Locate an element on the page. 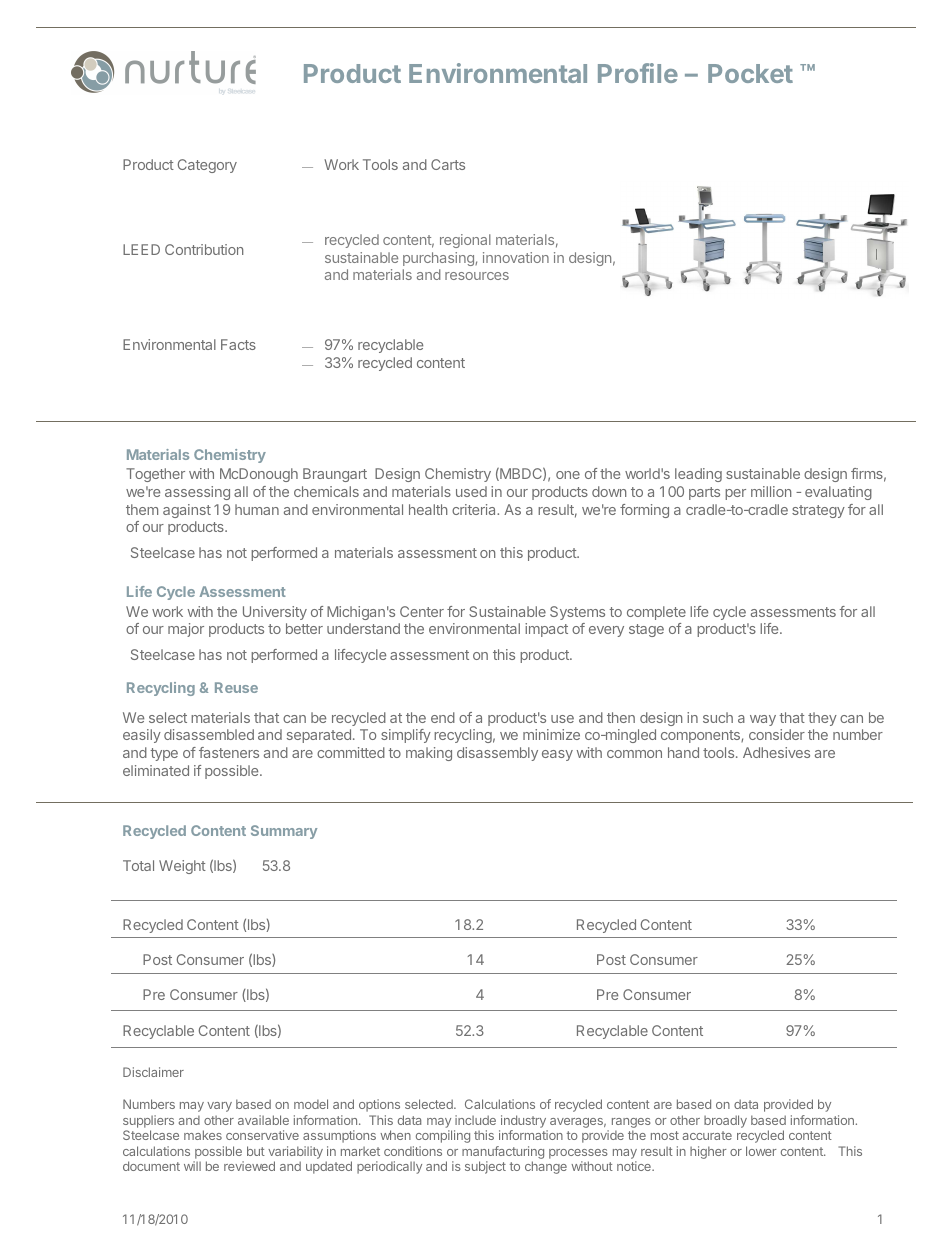 The height and width of the document is (1233, 952). disassembly is located at coordinates (497, 754).
